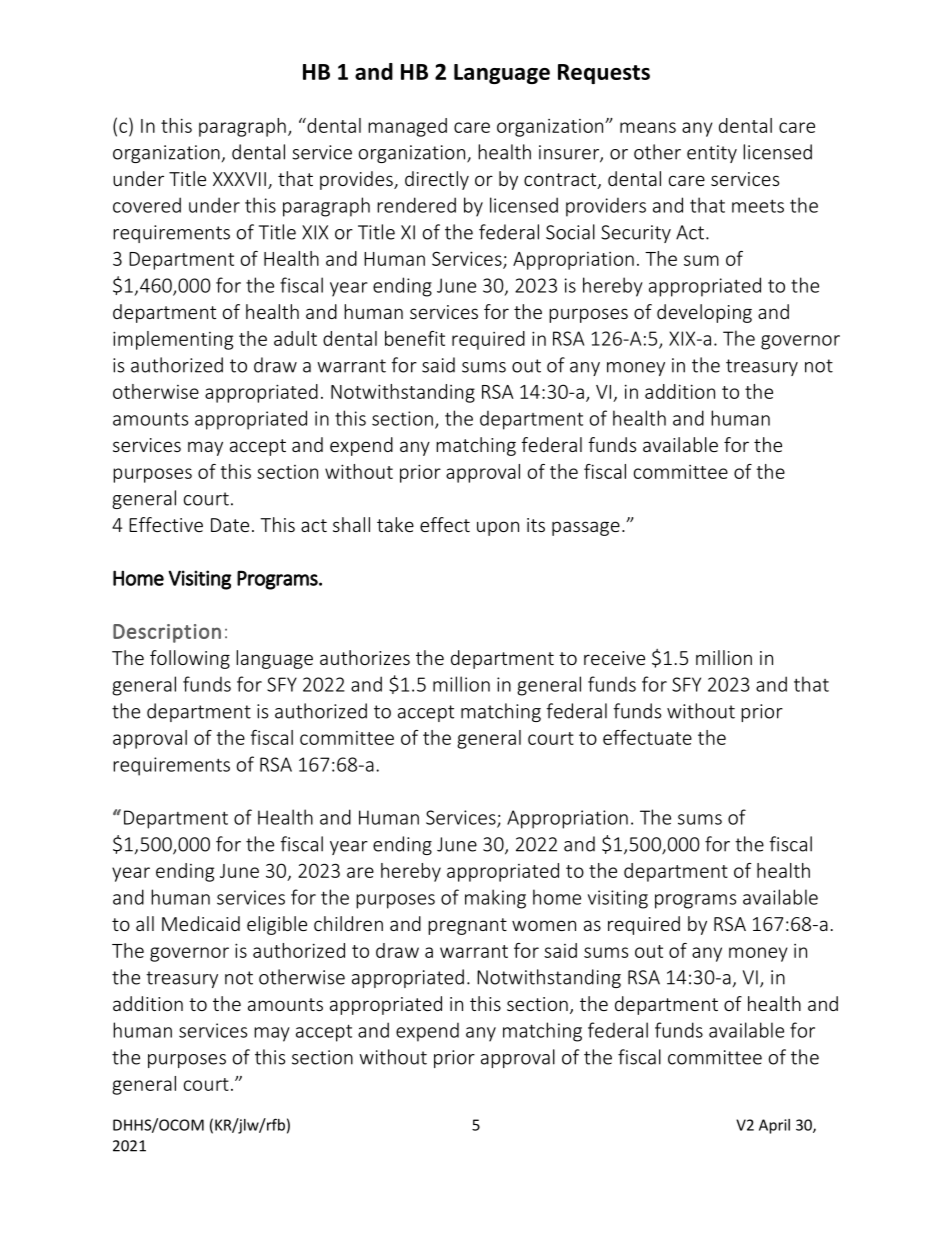  I want to click on managed, so click(407, 127).
